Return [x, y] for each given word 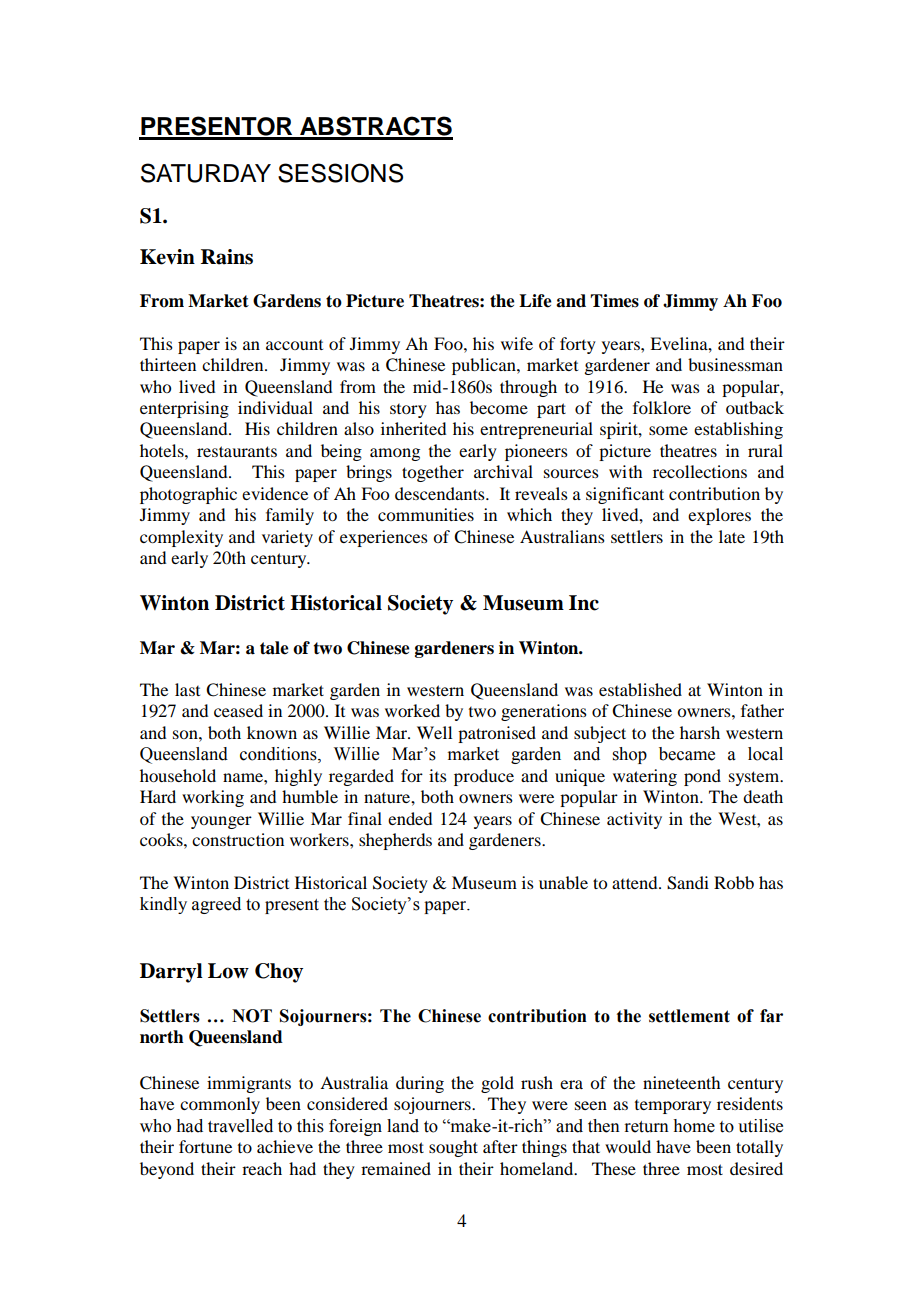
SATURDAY [206, 173]
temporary [673, 1107]
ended [410, 818]
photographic [188, 495]
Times [614, 301]
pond [702, 777]
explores [719, 516]
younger [221, 822]
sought [453, 1148]
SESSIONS [340, 173]
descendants [441, 493]
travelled [240, 1126]
